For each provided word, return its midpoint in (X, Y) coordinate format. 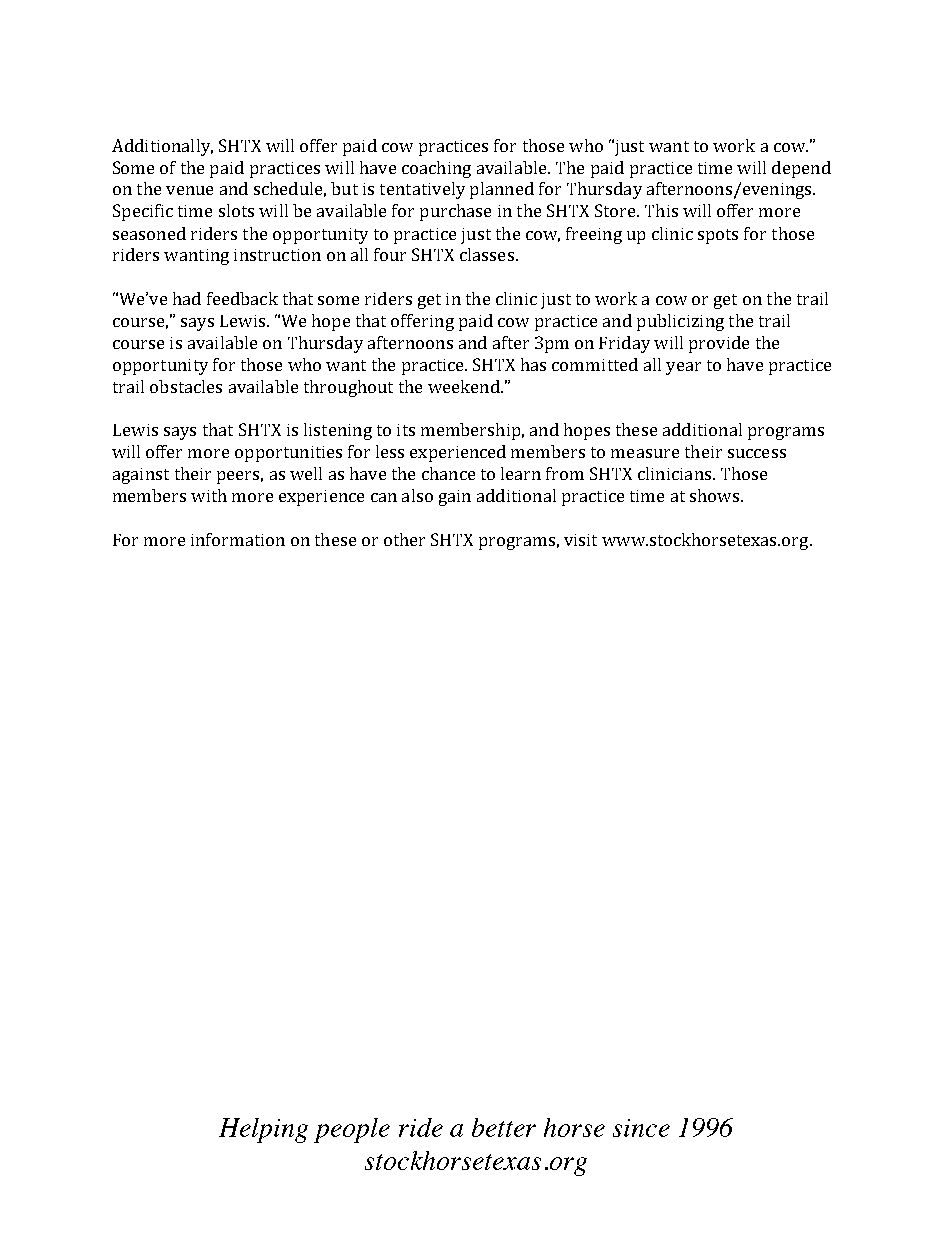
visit (580, 540)
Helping (263, 1130)
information (238, 539)
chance (448, 473)
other (404, 539)
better (504, 1127)
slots (236, 210)
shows (714, 495)
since (641, 1128)
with (209, 495)
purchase (455, 212)
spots (718, 236)
